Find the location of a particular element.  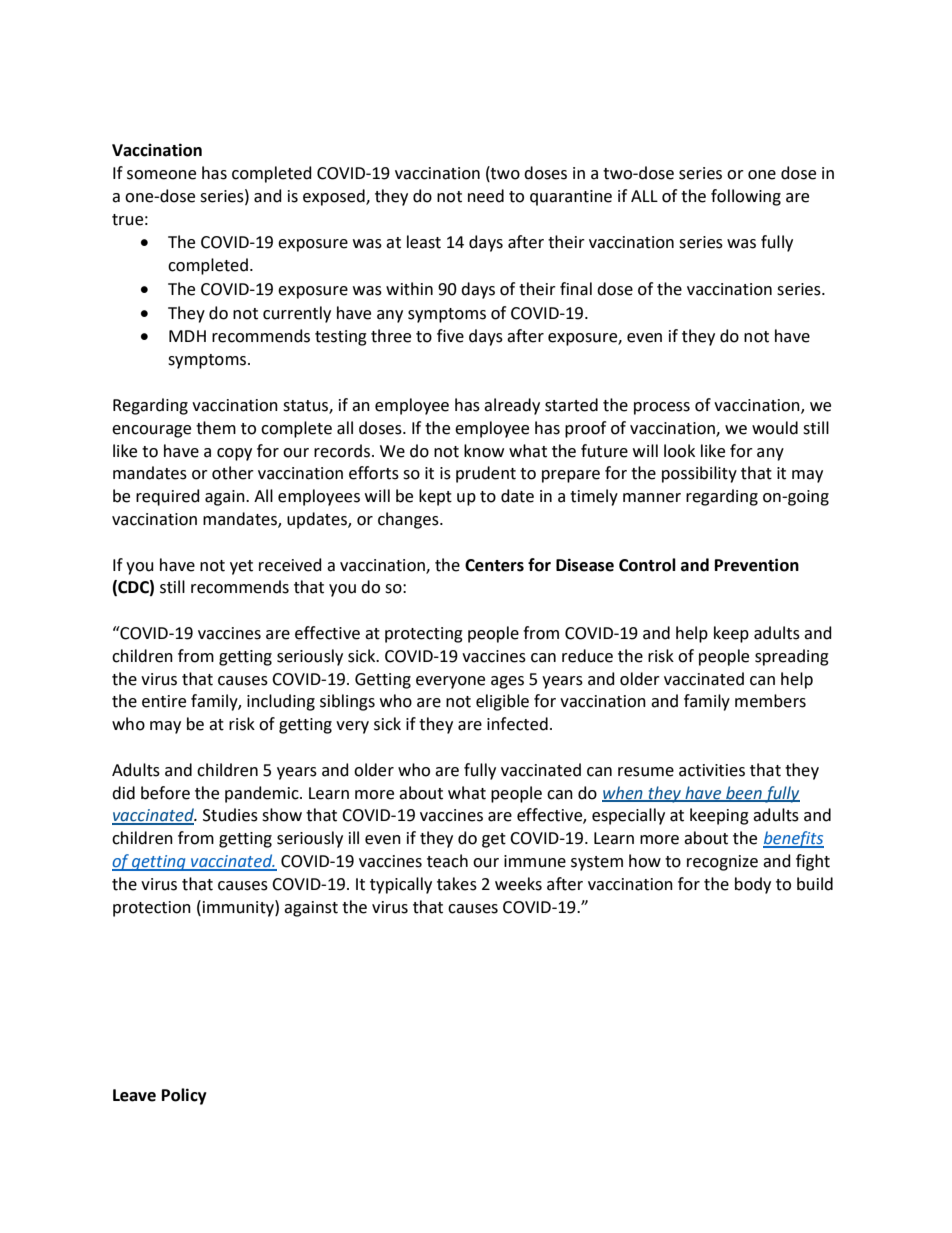

them is located at coordinates (216, 428).
